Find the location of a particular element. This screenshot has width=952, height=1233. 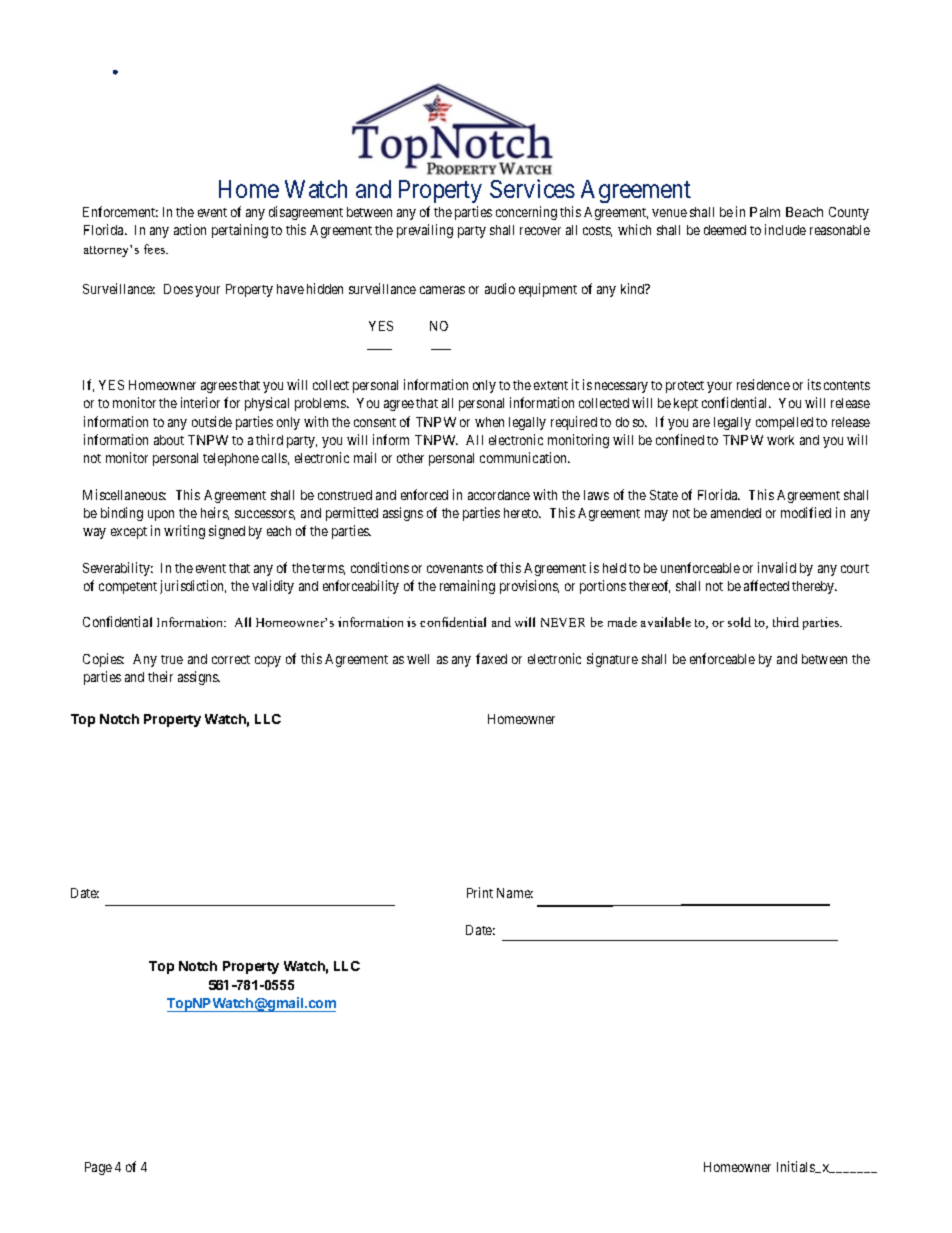

residence is located at coordinates (763, 384).
